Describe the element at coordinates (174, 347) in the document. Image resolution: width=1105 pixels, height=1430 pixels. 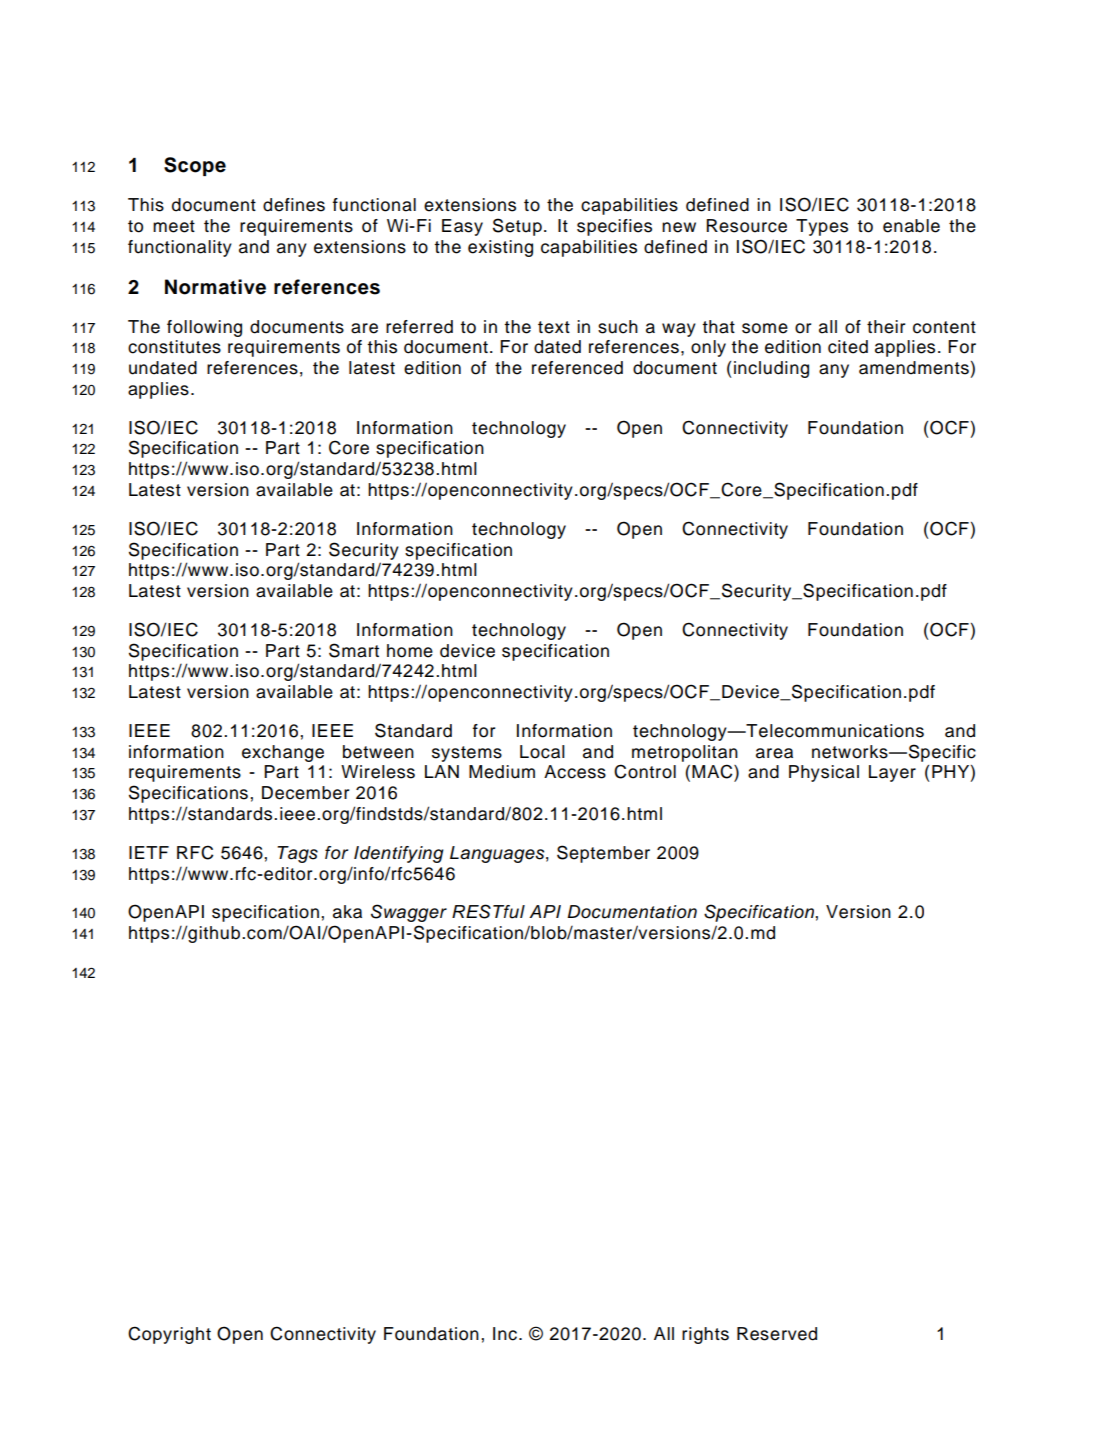
I see `constitutes` at that location.
